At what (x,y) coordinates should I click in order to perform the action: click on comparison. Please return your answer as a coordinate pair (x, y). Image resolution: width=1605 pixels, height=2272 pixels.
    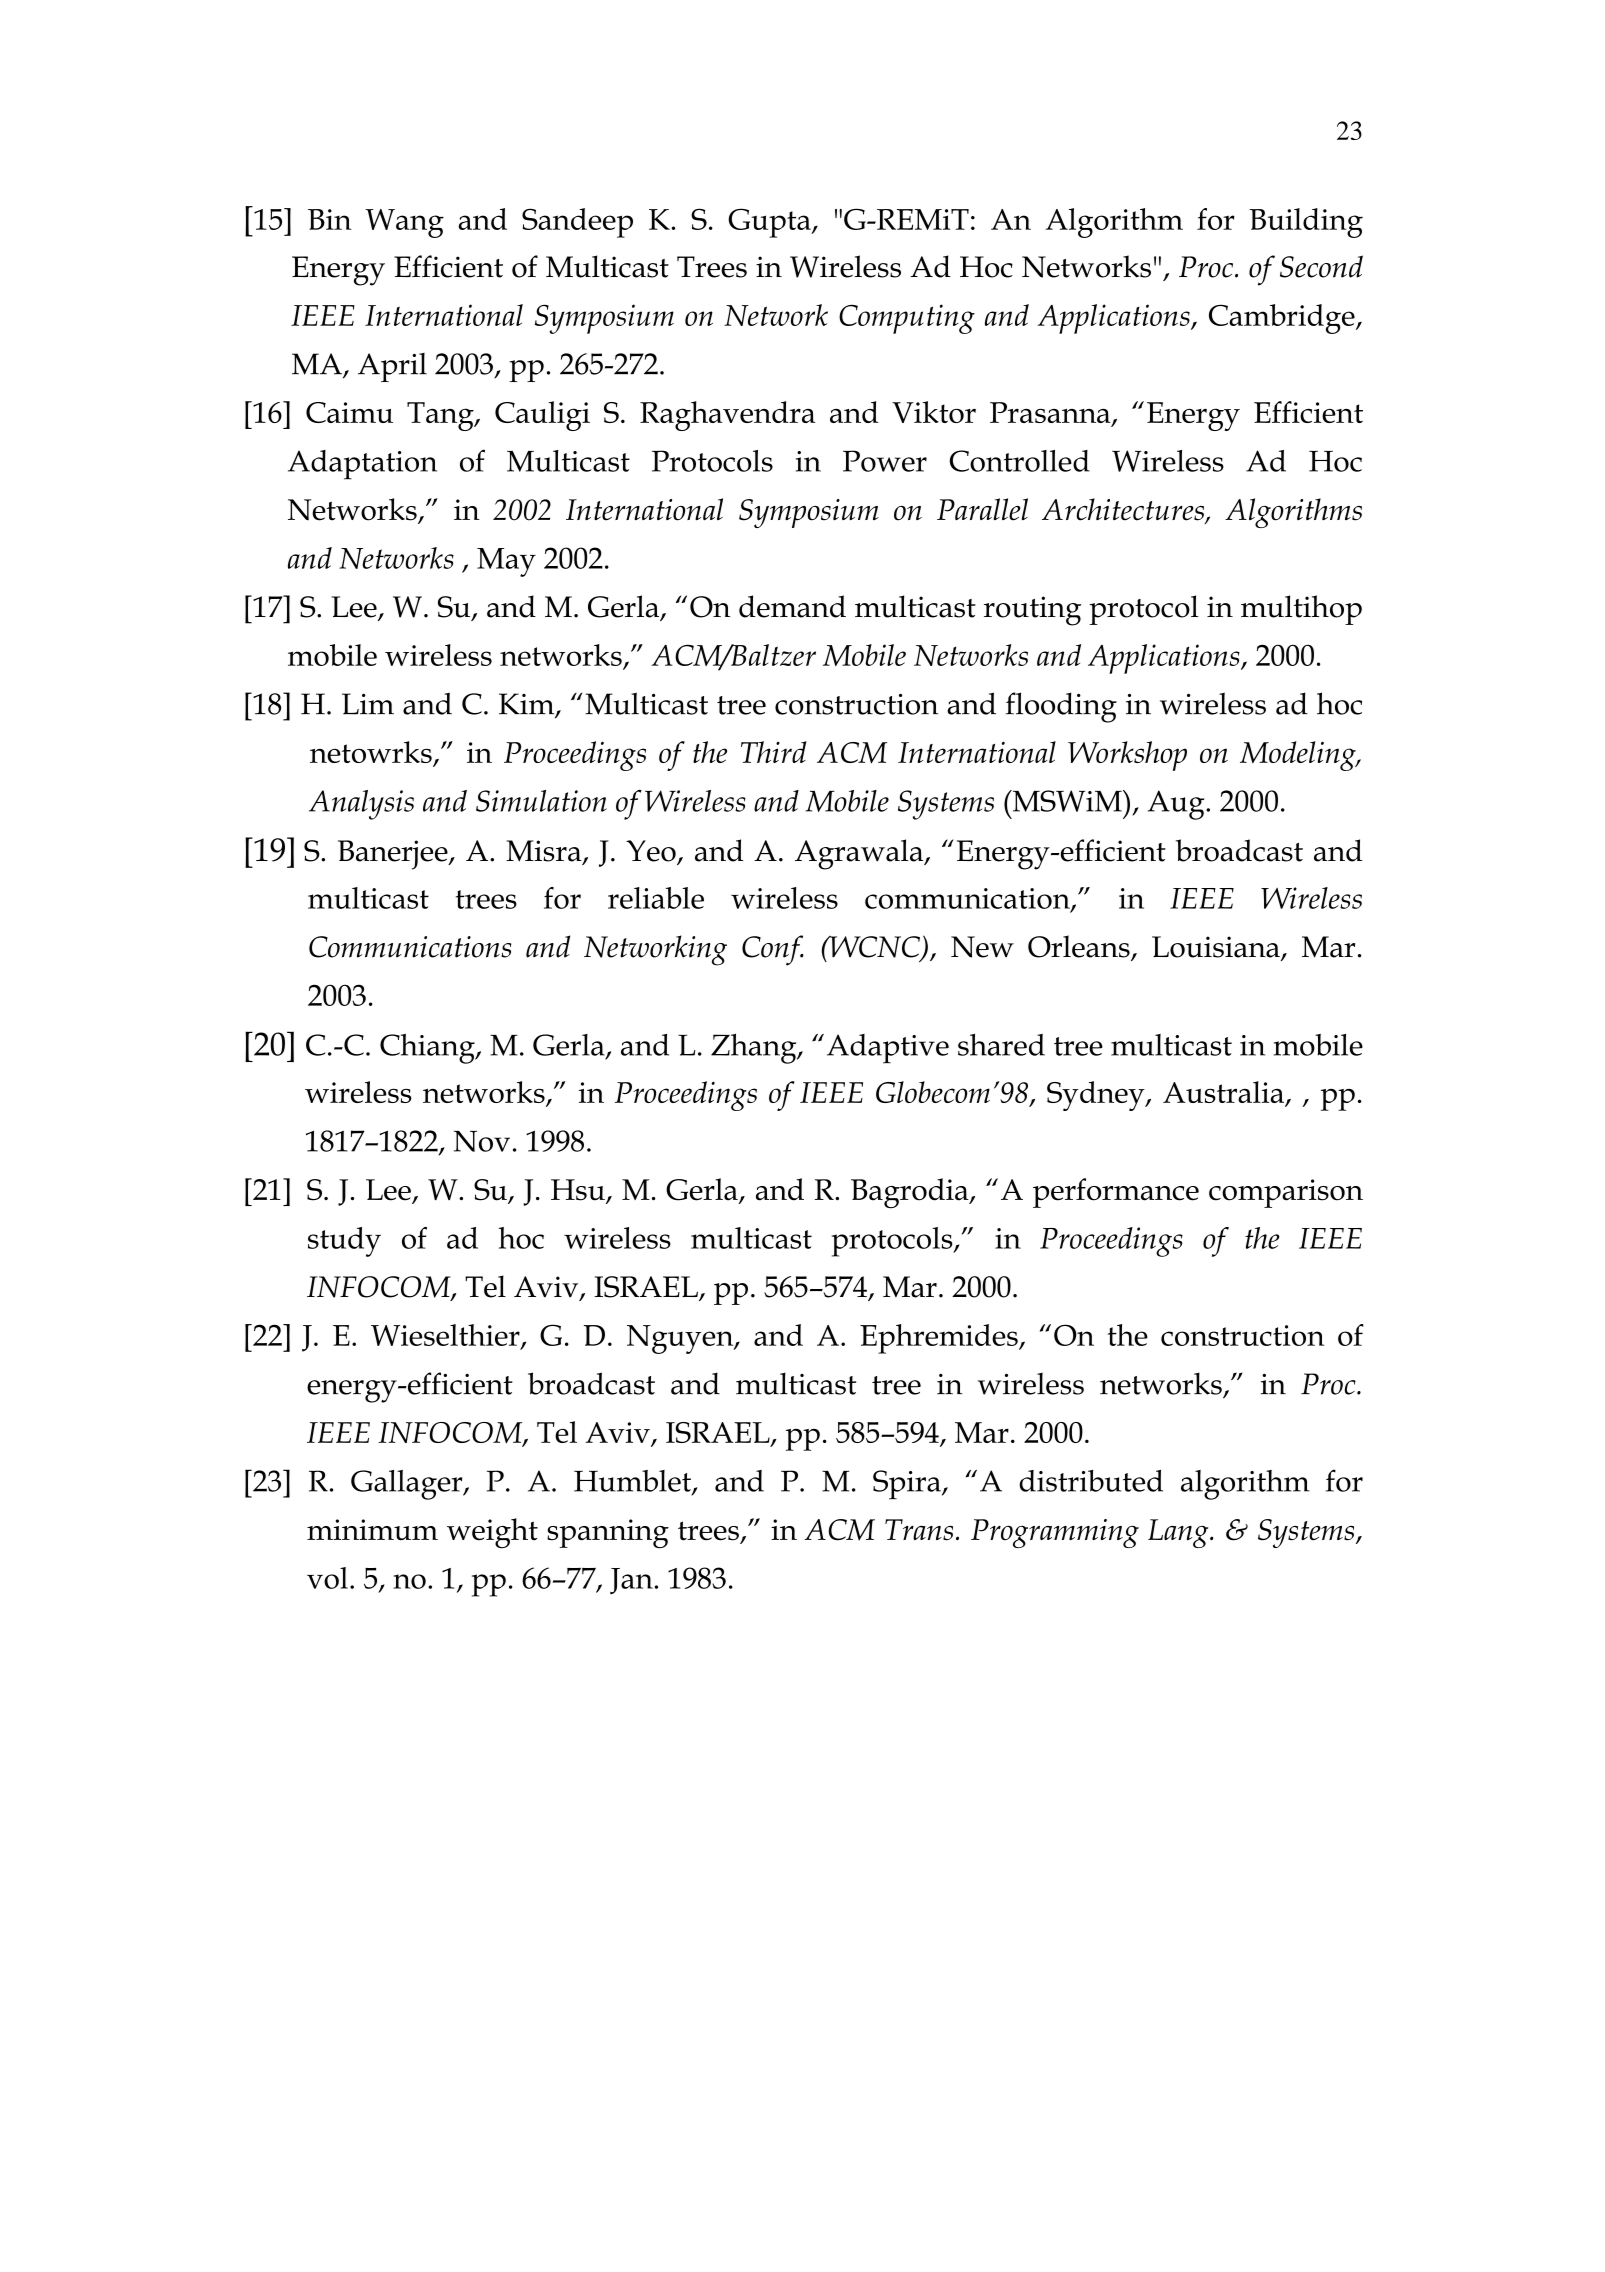
    Looking at the image, I should click on (1286, 1193).
